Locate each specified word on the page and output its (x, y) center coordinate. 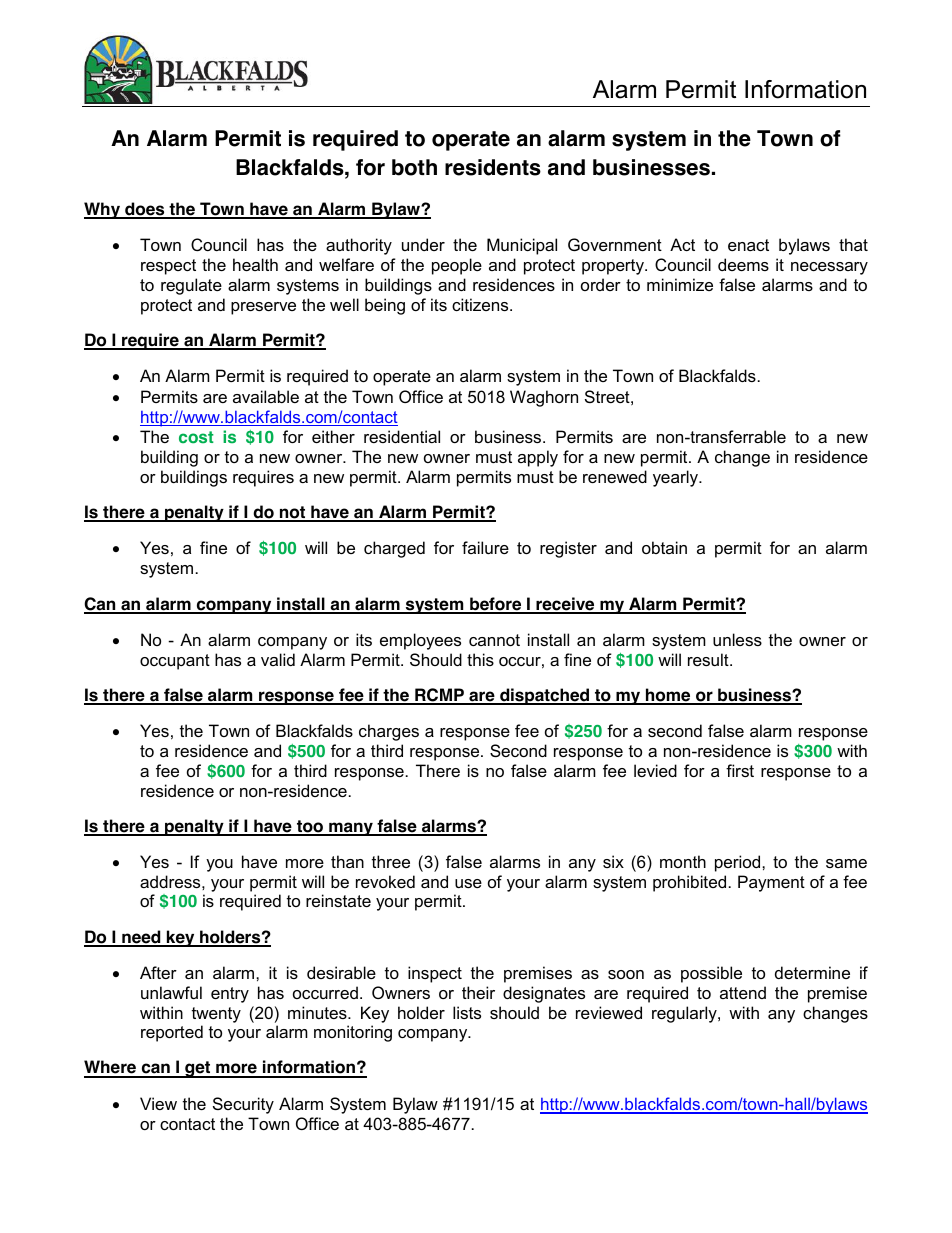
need (141, 938)
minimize (680, 284)
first (740, 770)
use (468, 883)
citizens (481, 304)
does (145, 210)
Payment (771, 883)
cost (196, 437)
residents (493, 167)
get (198, 1069)
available (266, 396)
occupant (175, 662)
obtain (664, 547)
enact (748, 245)
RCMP (439, 696)
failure (485, 547)
